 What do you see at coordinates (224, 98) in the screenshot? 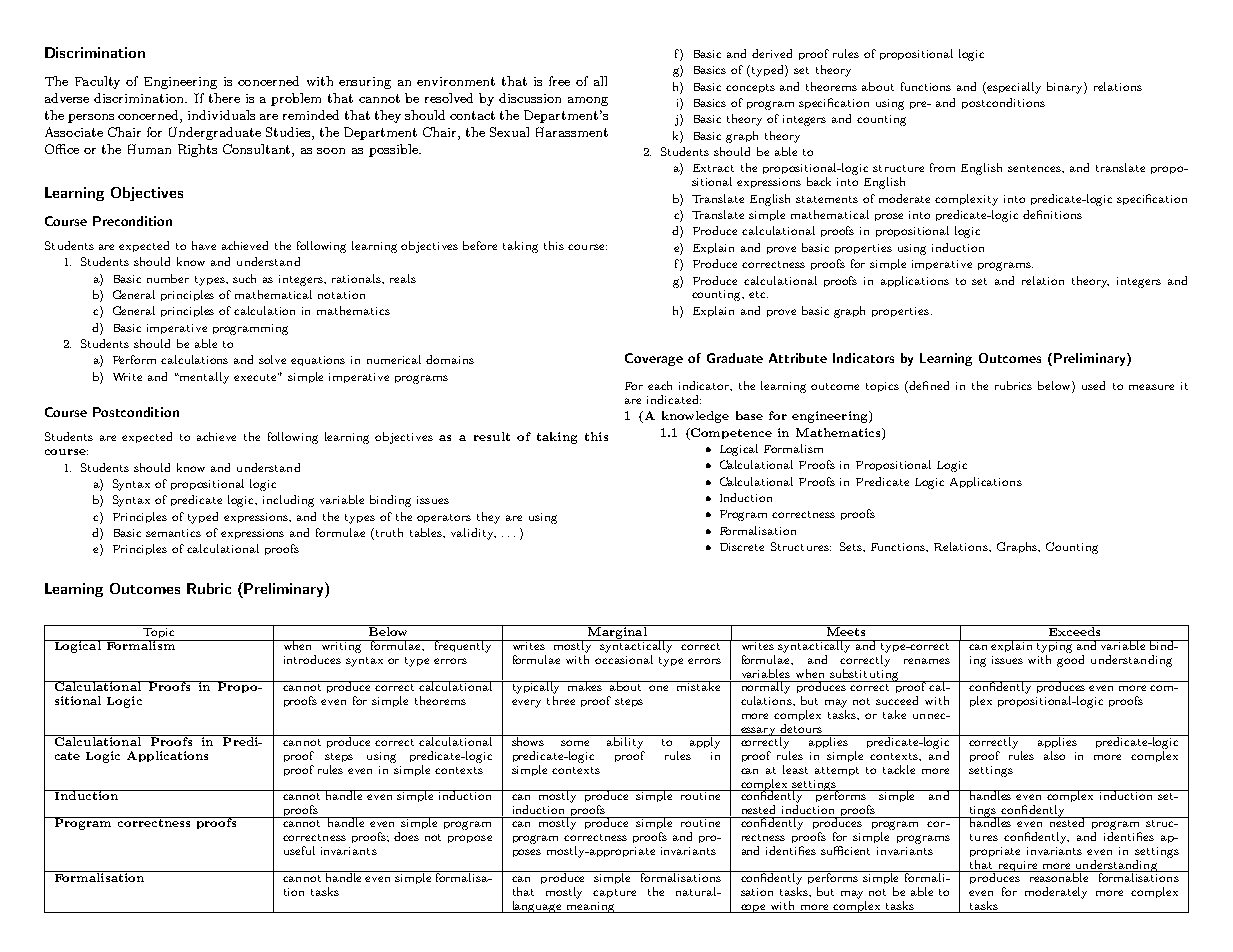
I see `there` at bounding box center [224, 98].
